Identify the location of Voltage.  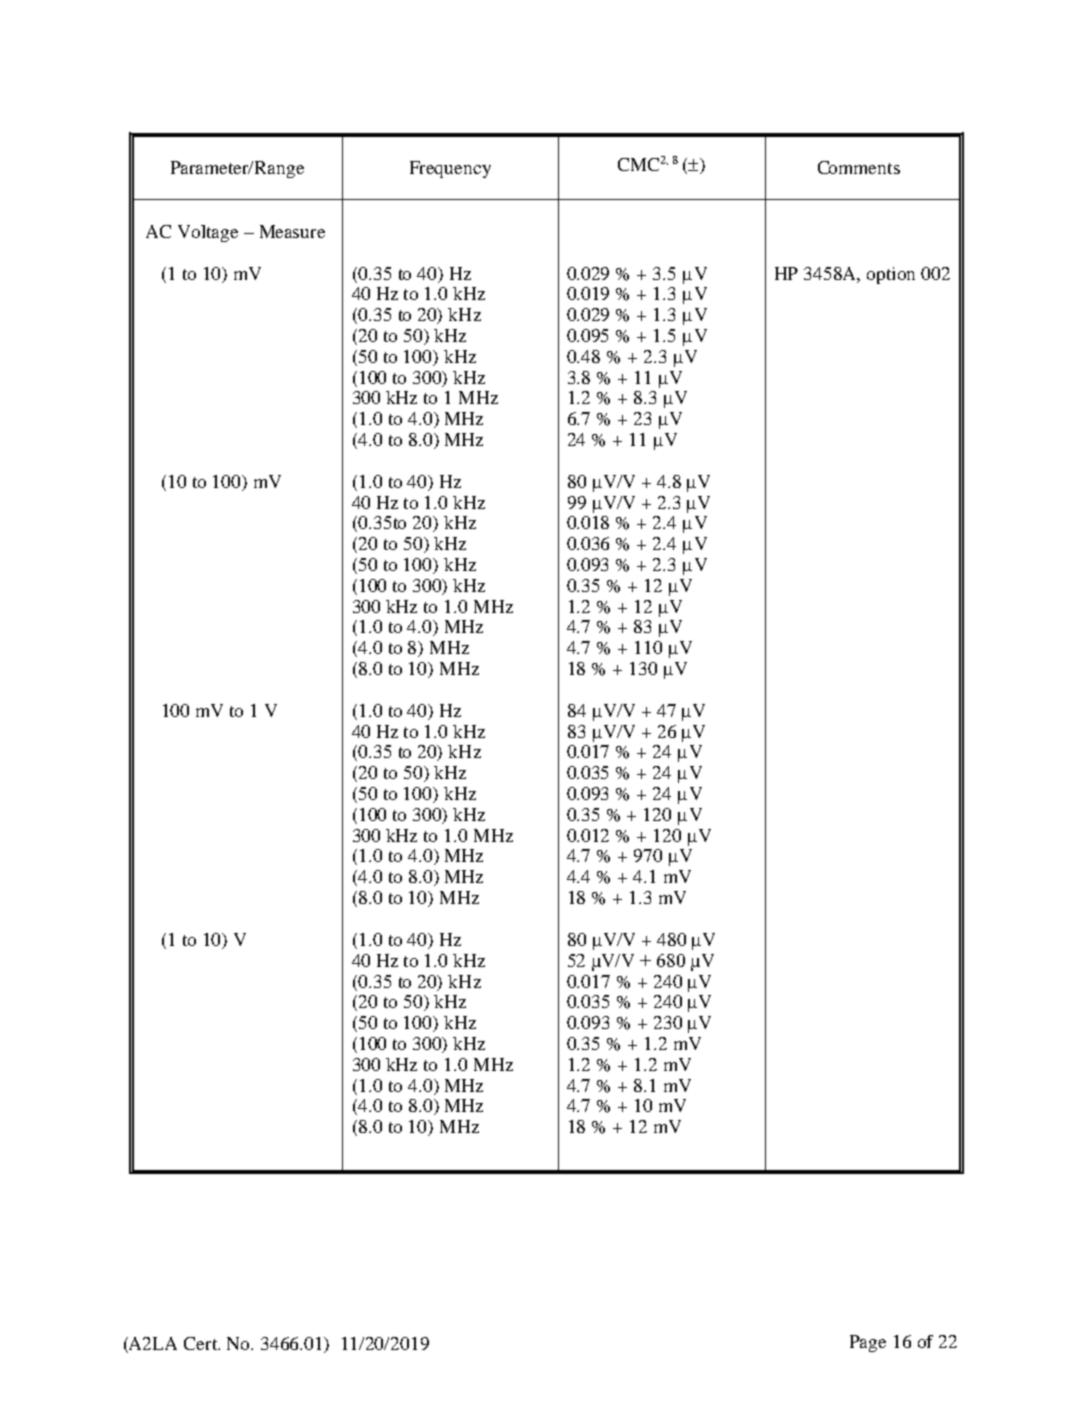
(208, 233).
